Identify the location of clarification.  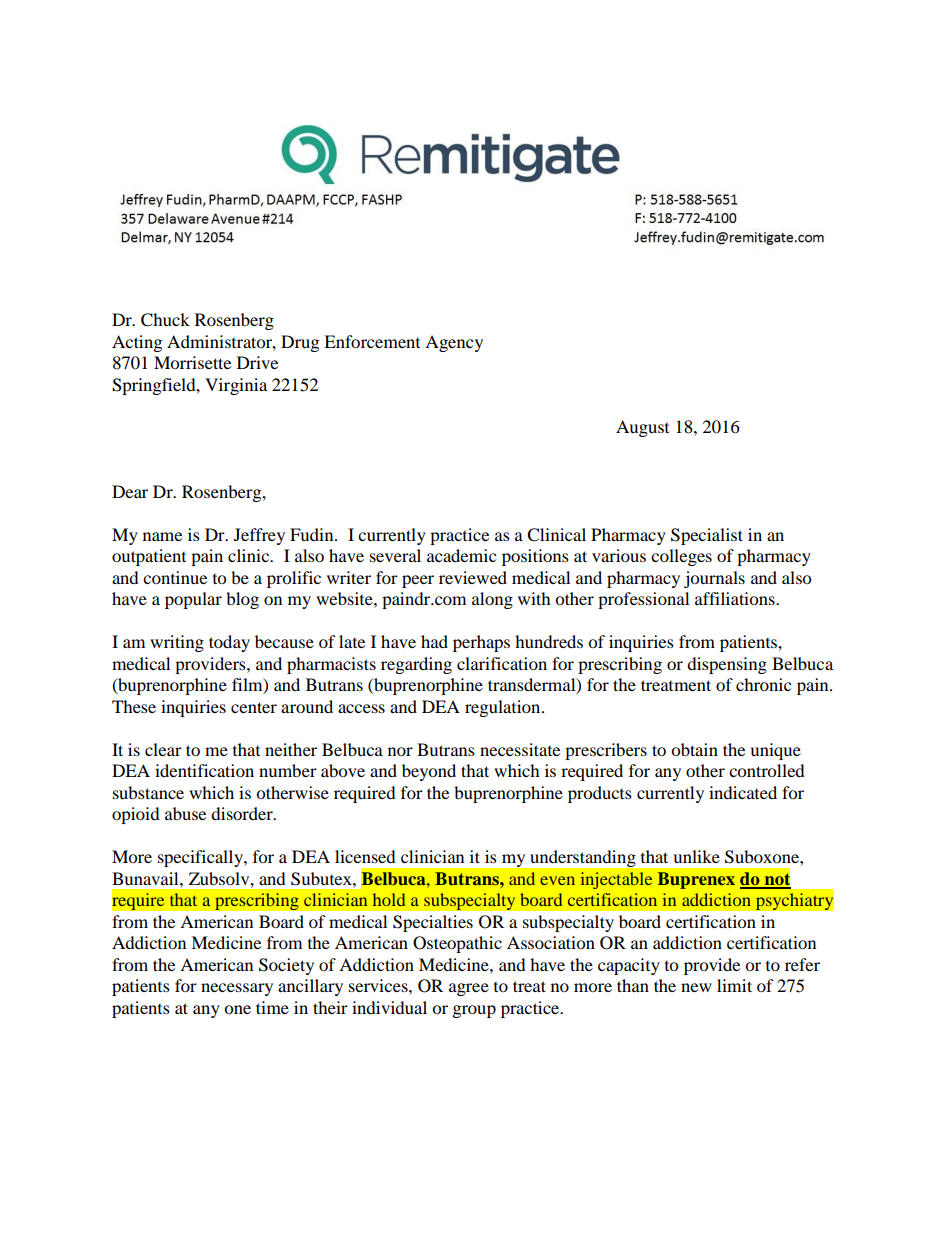
(502, 663).
